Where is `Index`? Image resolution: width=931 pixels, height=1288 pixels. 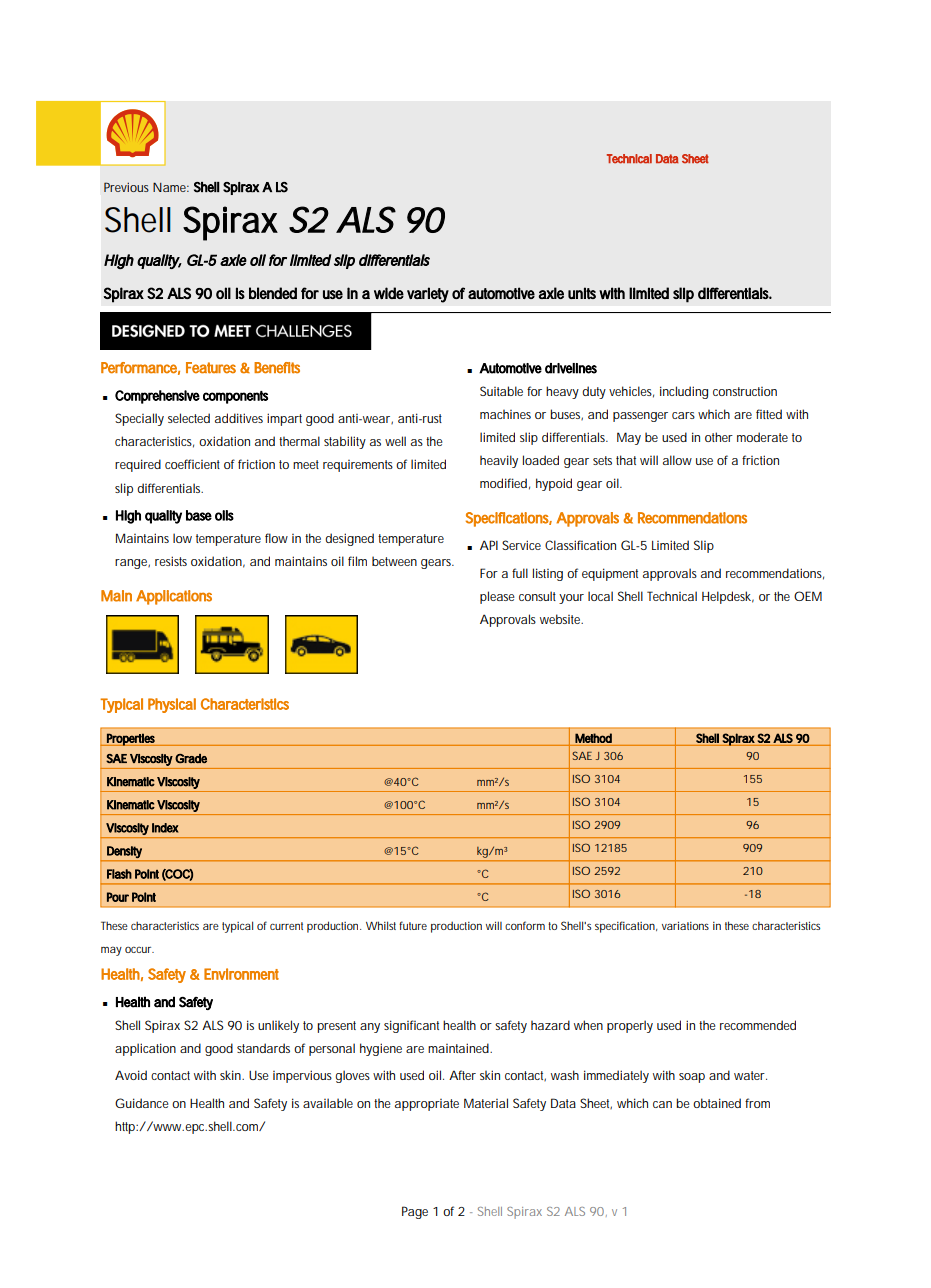 Index is located at coordinates (165, 828).
